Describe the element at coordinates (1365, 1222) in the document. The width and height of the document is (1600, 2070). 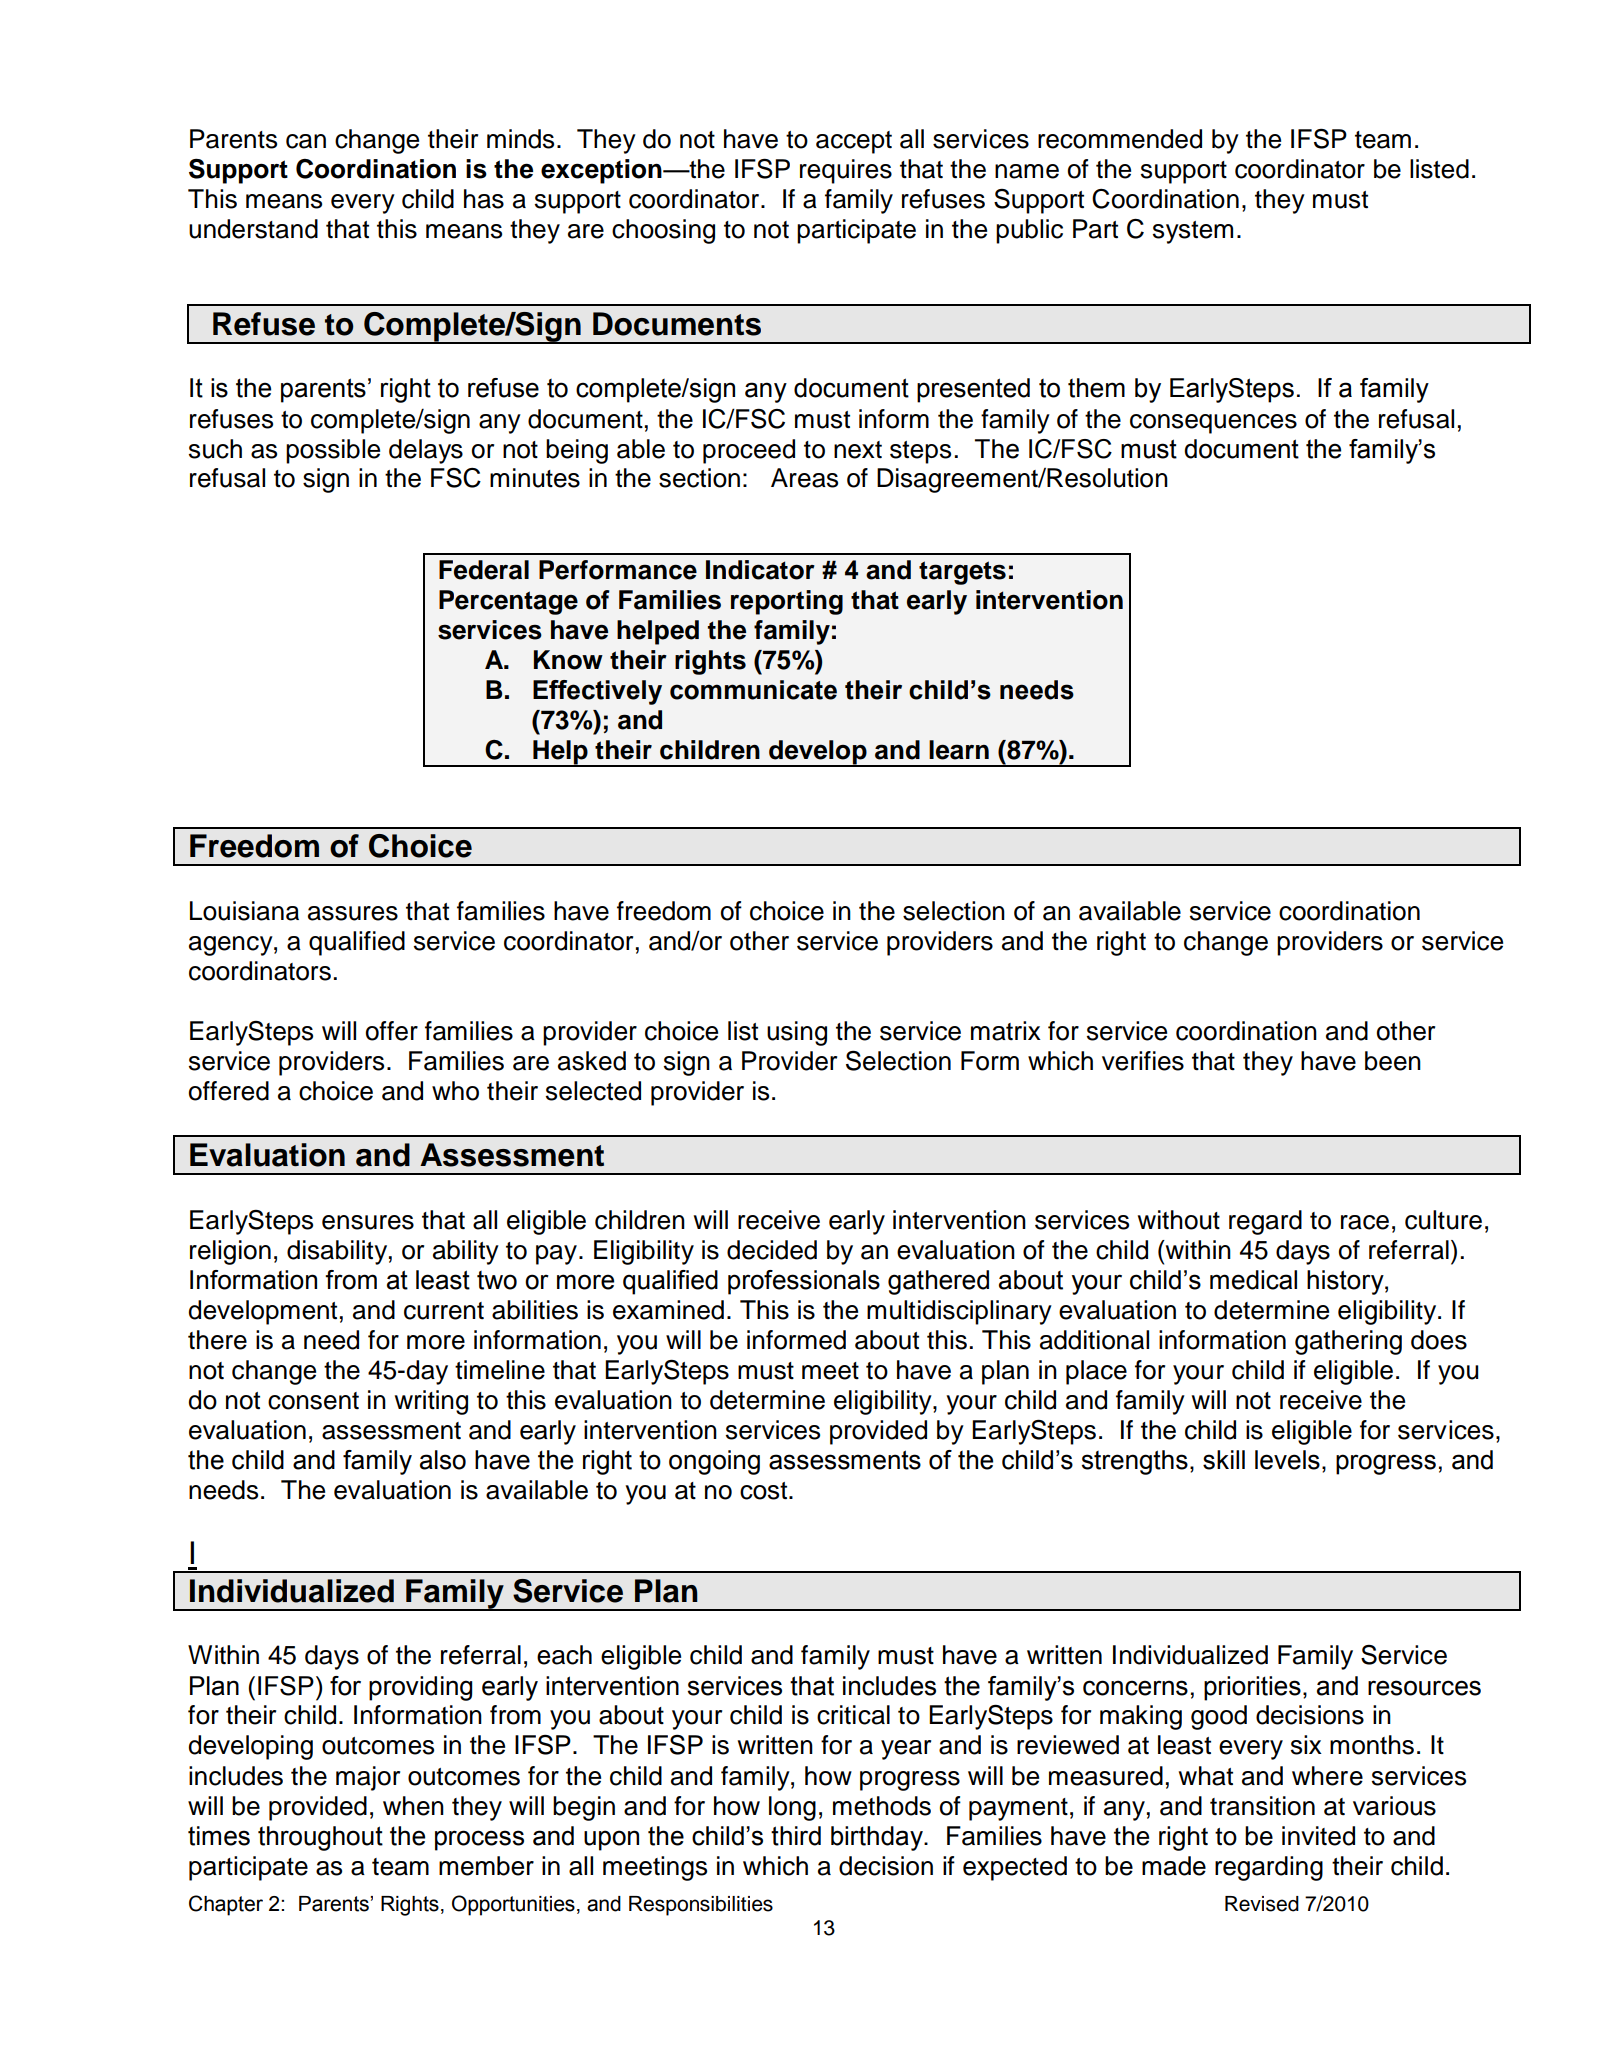
I see `race` at that location.
